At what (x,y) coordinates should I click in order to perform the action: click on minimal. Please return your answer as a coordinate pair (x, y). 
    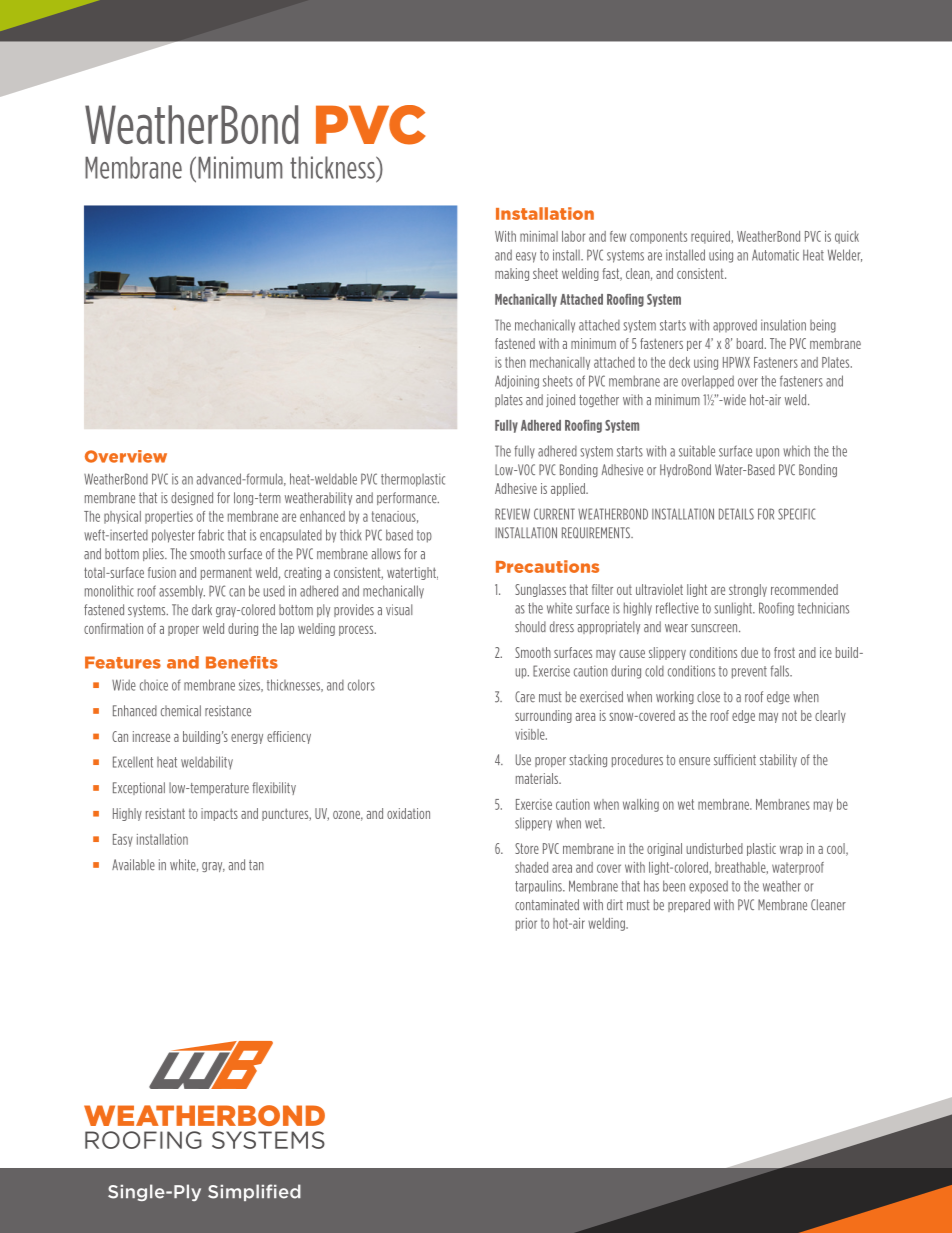
    Looking at the image, I should click on (539, 236).
